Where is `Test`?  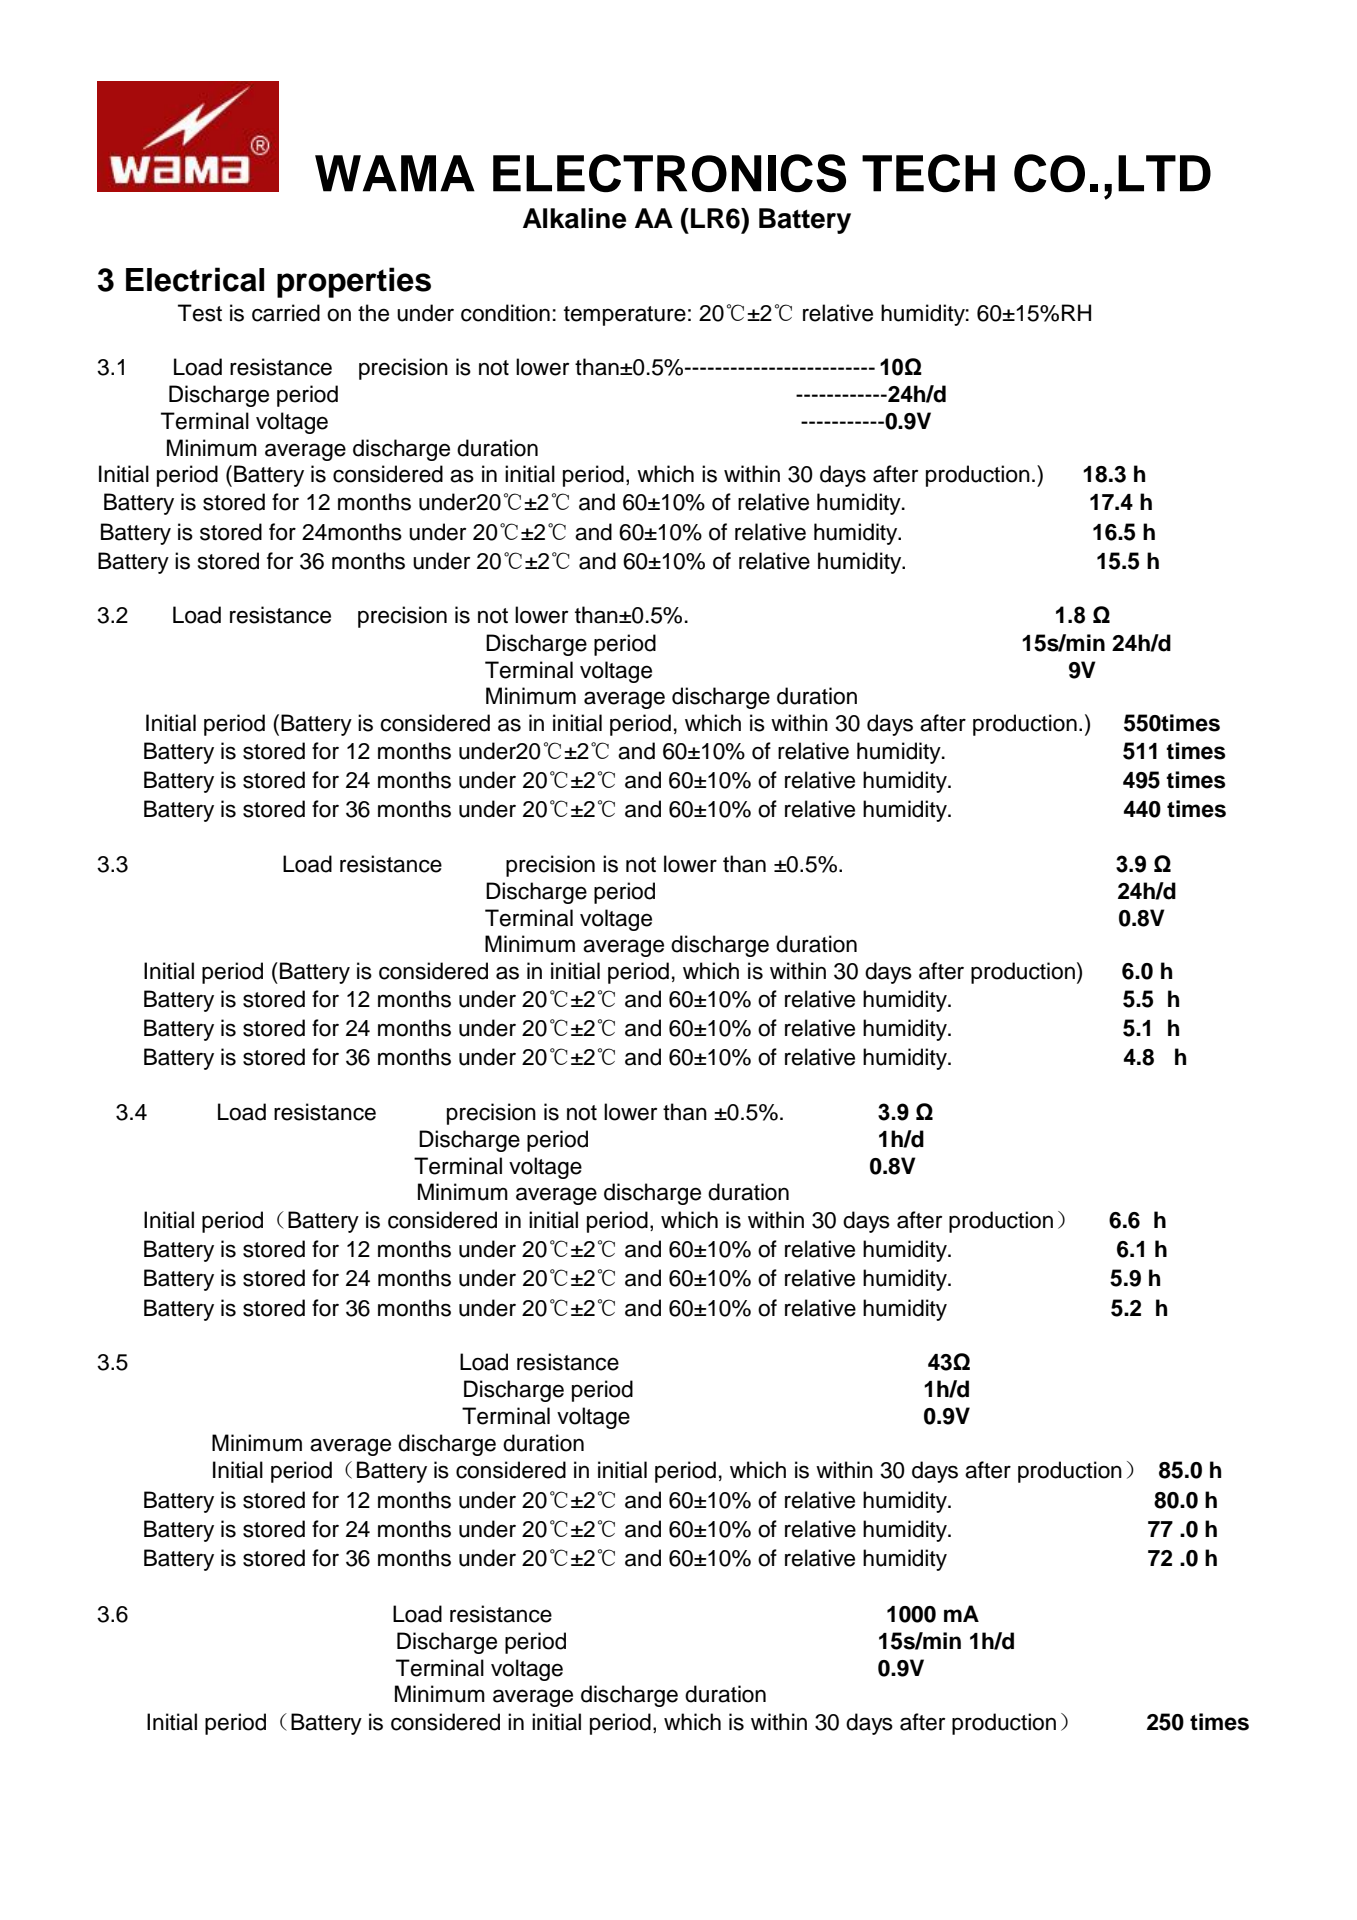
Test is located at coordinates (200, 313).
